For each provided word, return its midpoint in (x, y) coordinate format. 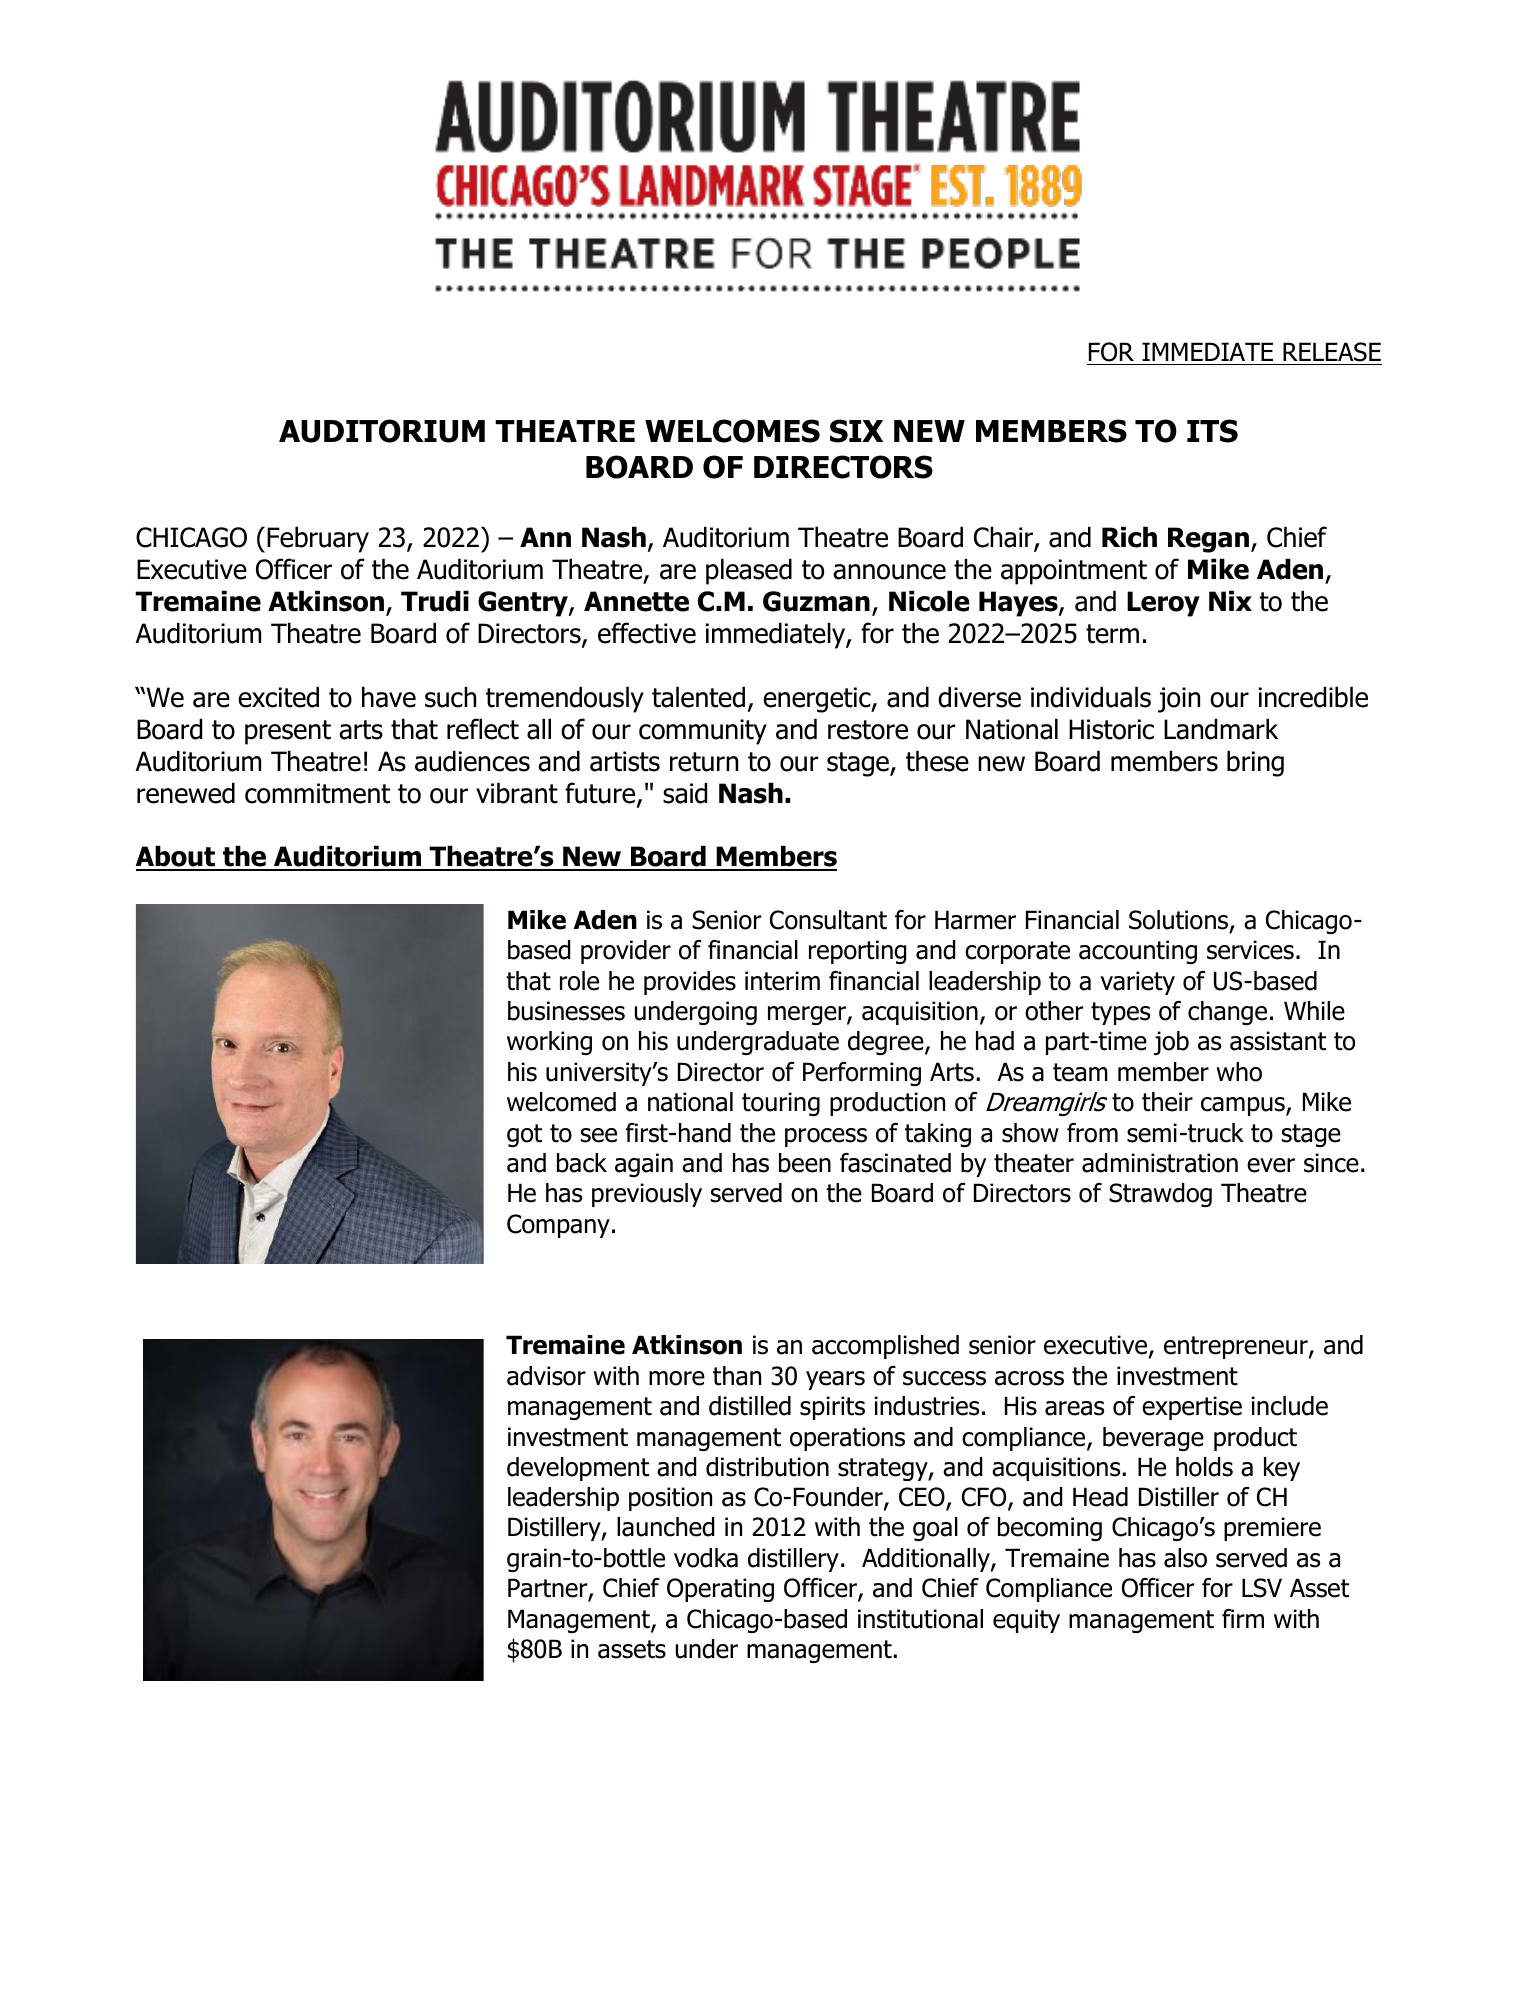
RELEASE (1332, 352)
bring (1255, 764)
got (524, 1135)
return (704, 762)
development (578, 1469)
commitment (317, 793)
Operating (720, 1590)
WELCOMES (732, 431)
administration (1160, 1163)
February (318, 540)
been (805, 1163)
